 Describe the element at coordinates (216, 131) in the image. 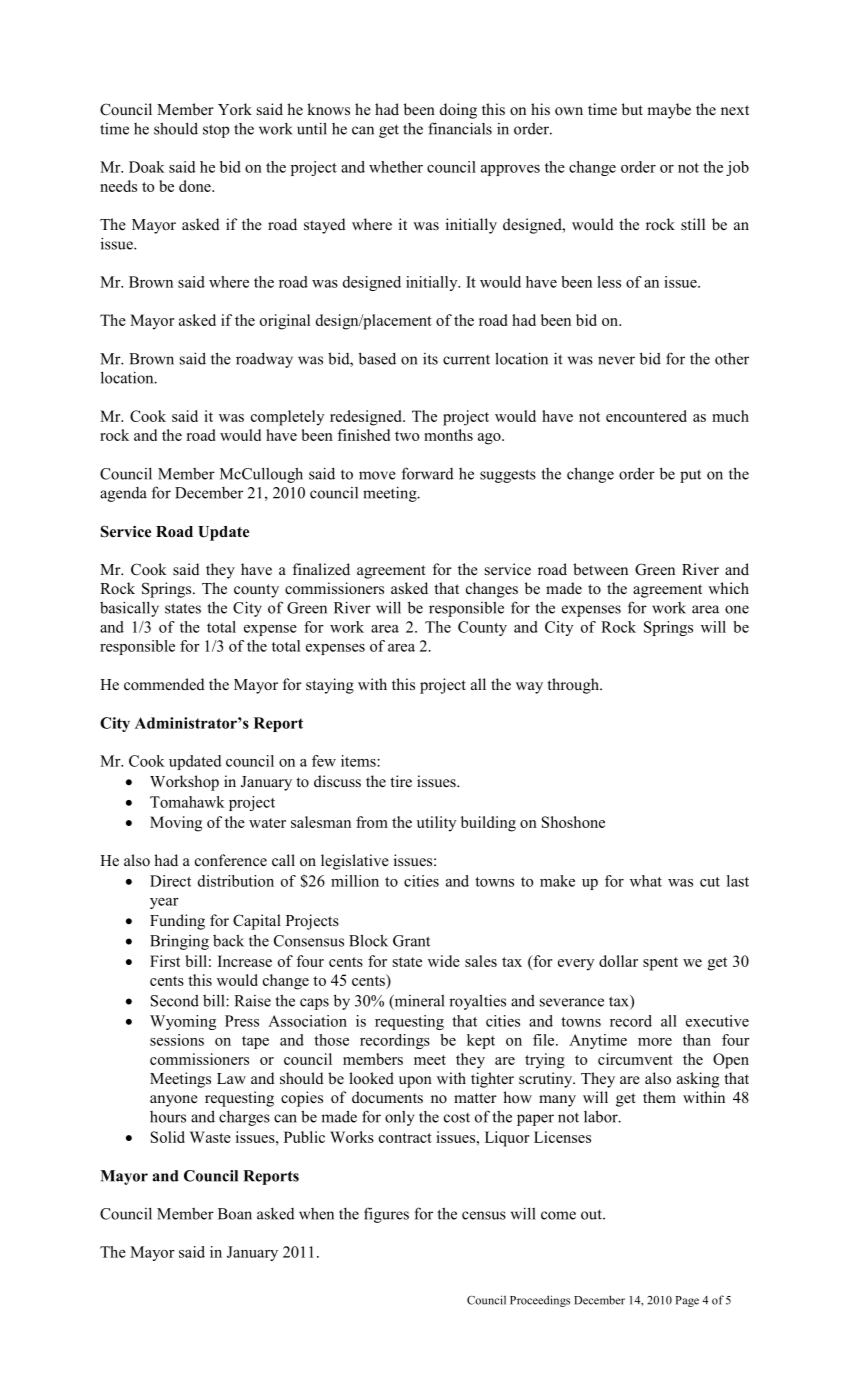

I see `stop` at that location.
